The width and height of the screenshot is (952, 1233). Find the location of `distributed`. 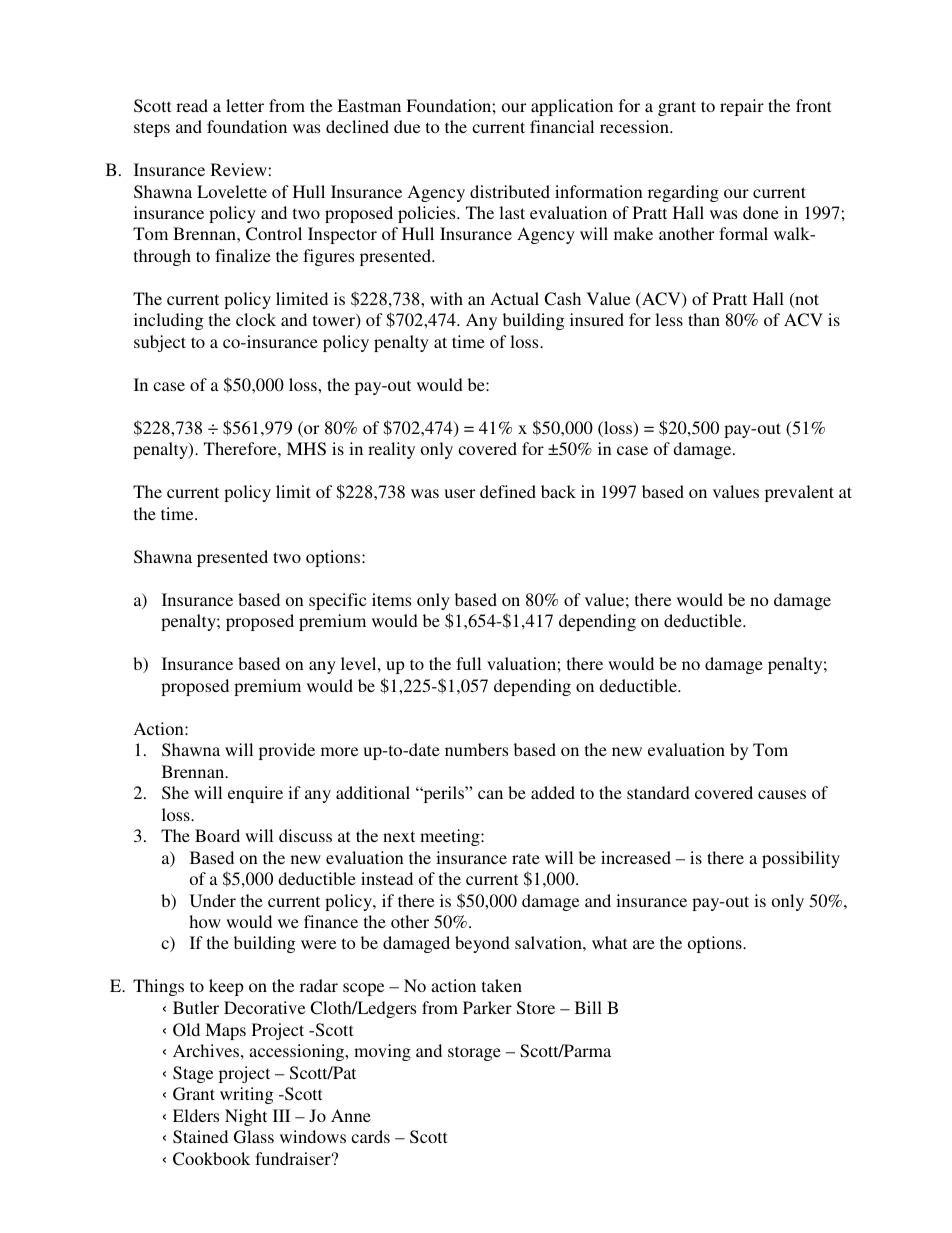

distributed is located at coordinates (510, 191).
